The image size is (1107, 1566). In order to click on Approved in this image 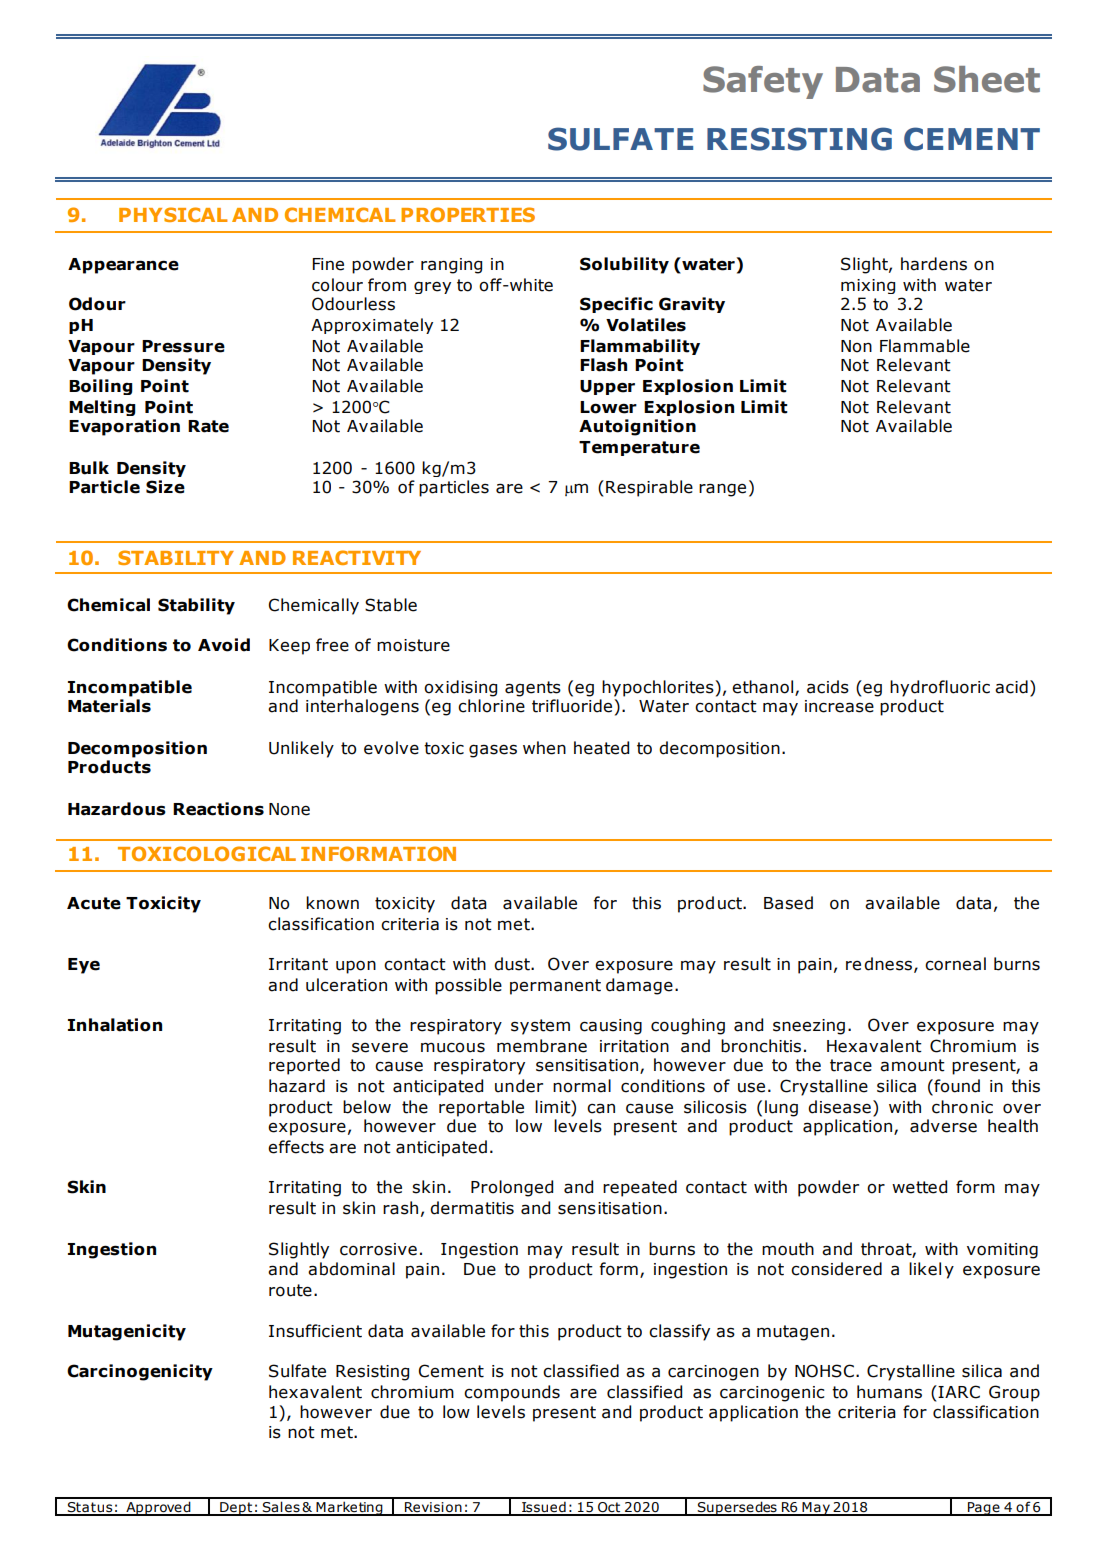, I will do `click(158, 1508)`.
